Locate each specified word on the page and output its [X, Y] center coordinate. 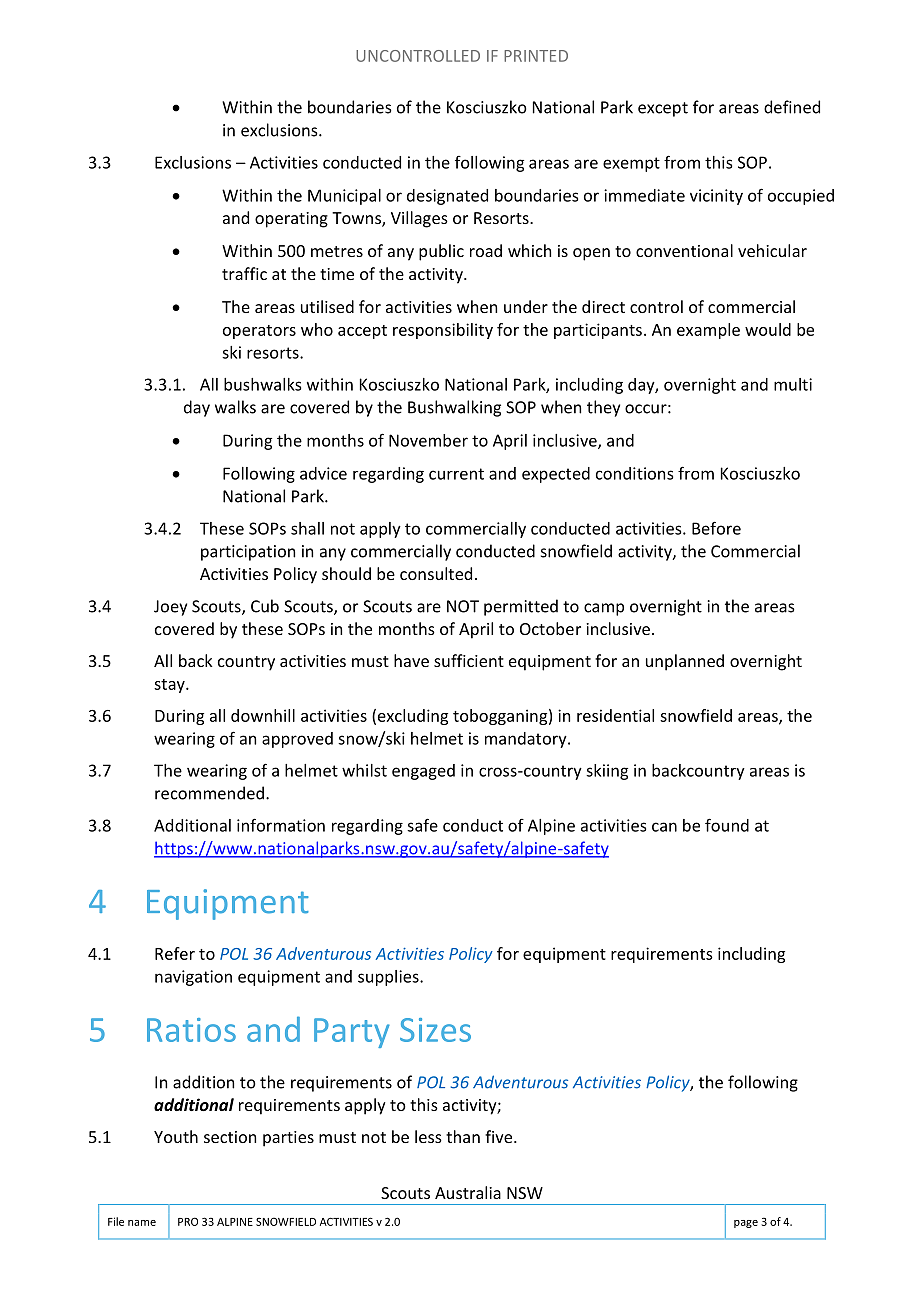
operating [291, 220]
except [663, 109]
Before [716, 528]
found [727, 825]
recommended [209, 793]
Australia [468, 1192]
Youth [176, 1136]
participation [248, 553]
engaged [423, 772]
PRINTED [536, 56]
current [456, 474]
